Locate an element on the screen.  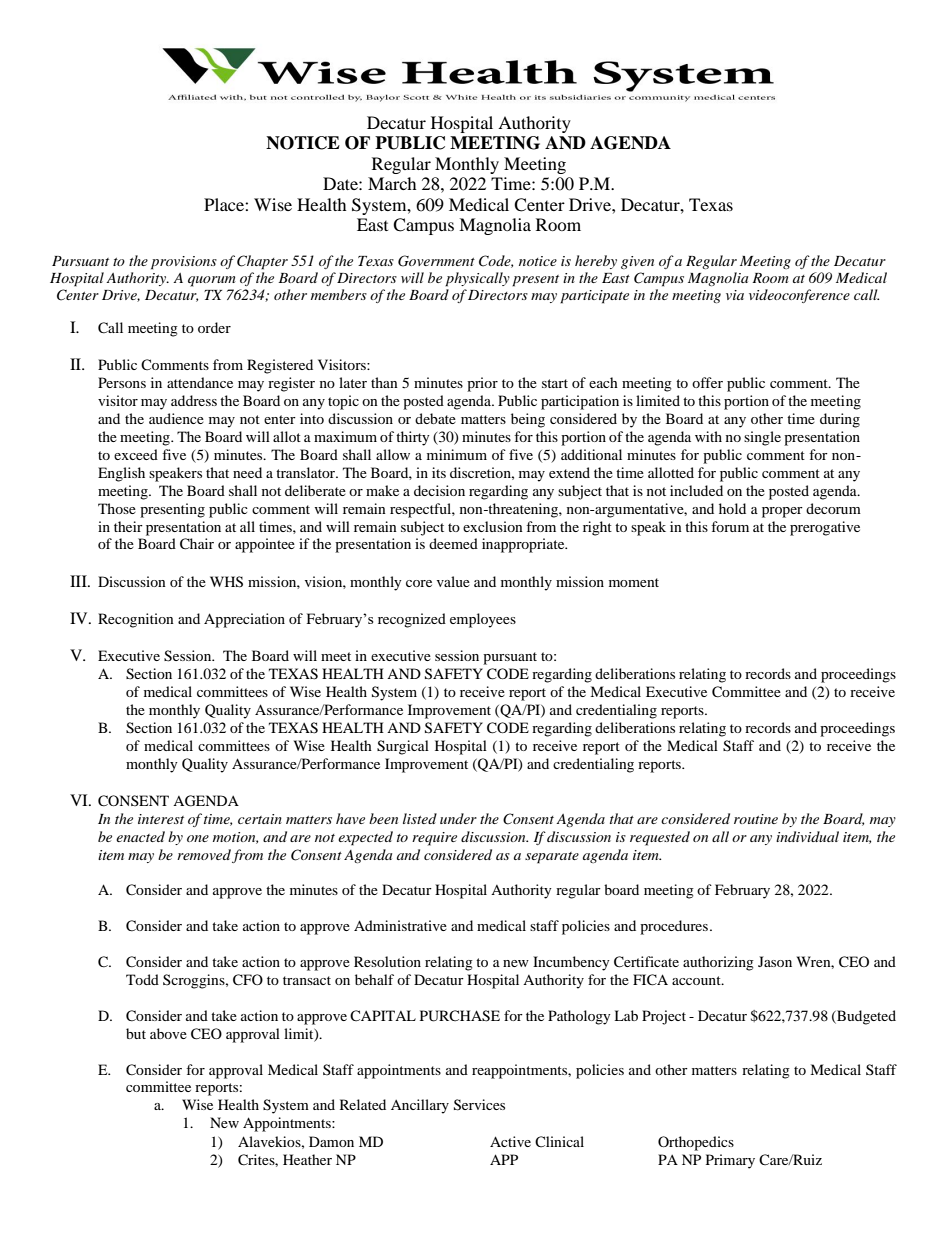
Government is located at coordinates (436, 261).
